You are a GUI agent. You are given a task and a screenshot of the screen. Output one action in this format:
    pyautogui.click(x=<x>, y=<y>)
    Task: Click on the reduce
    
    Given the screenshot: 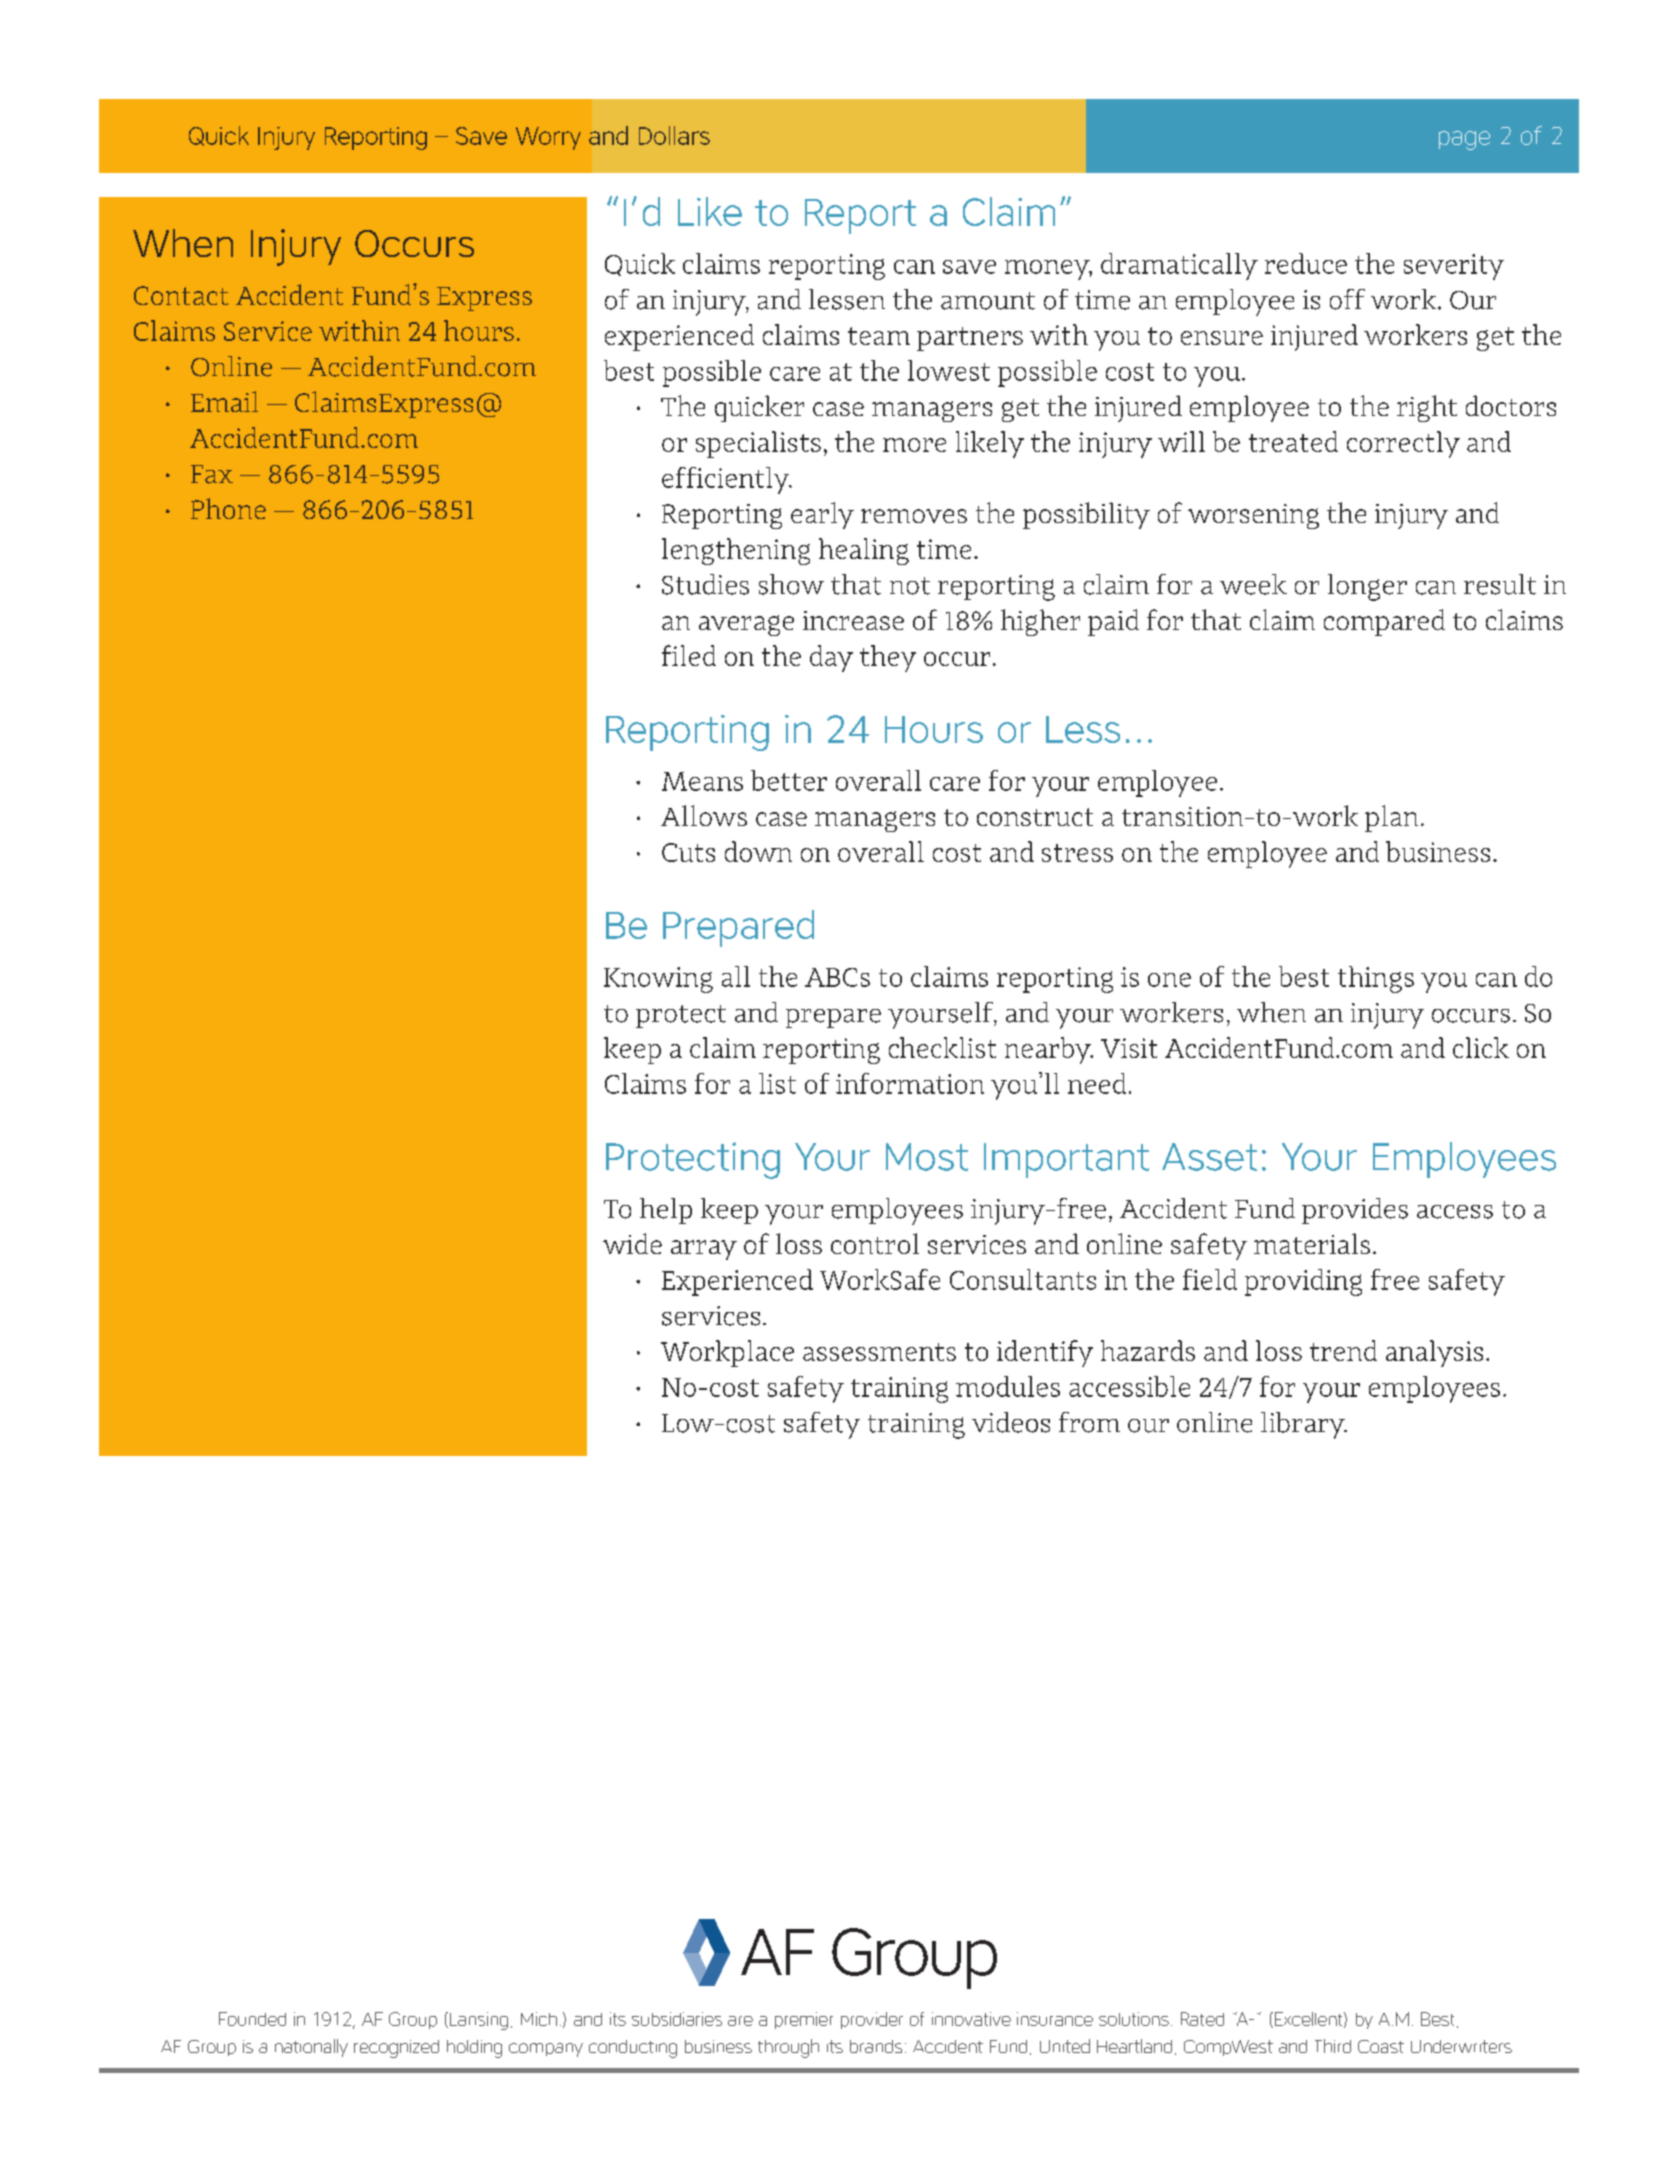 What is the action you would take?
    pyautogui.click(x=1306, y=263)
